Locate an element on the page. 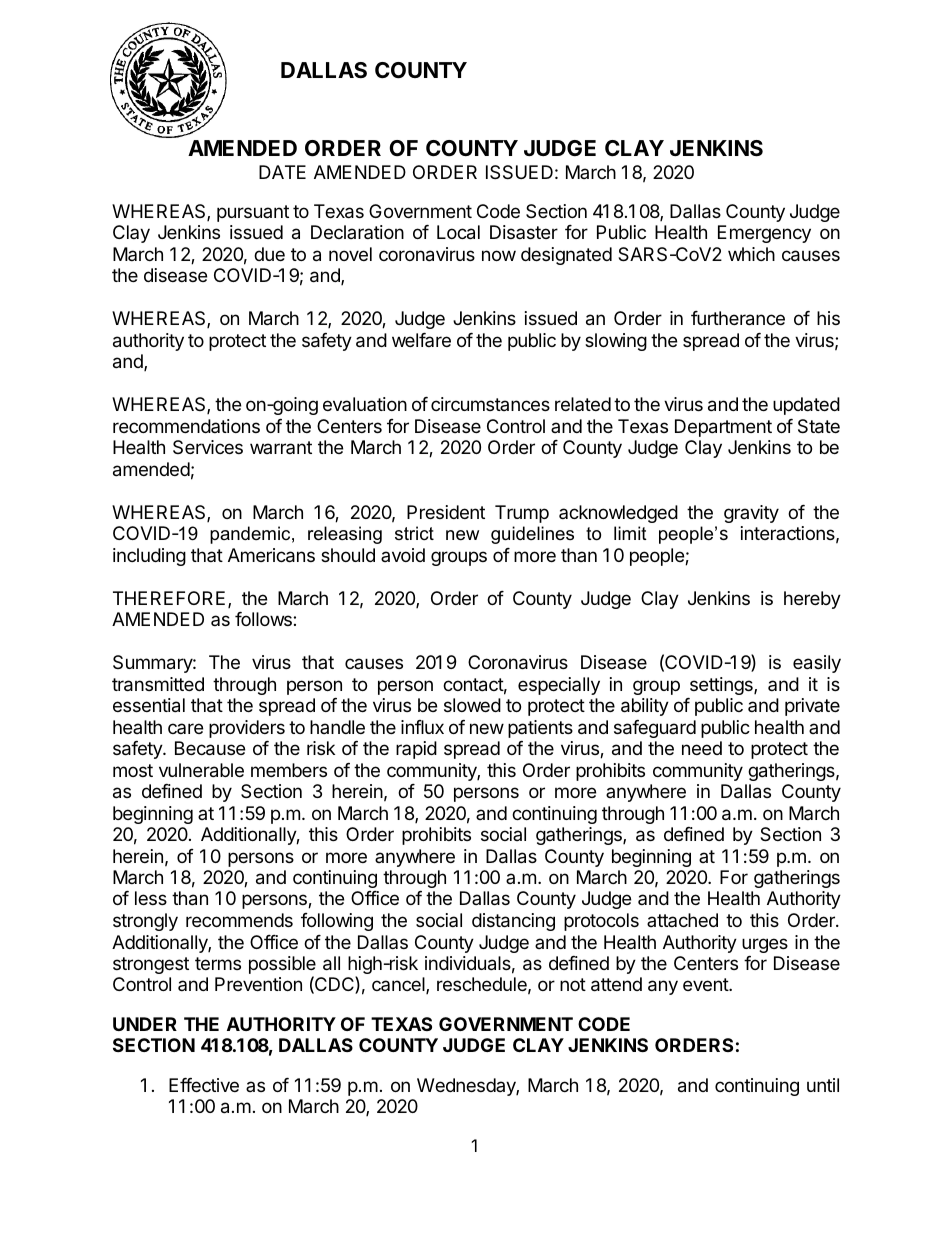 The height and width of the page is (1233, 952). which is located at coordinates (751, 254).
